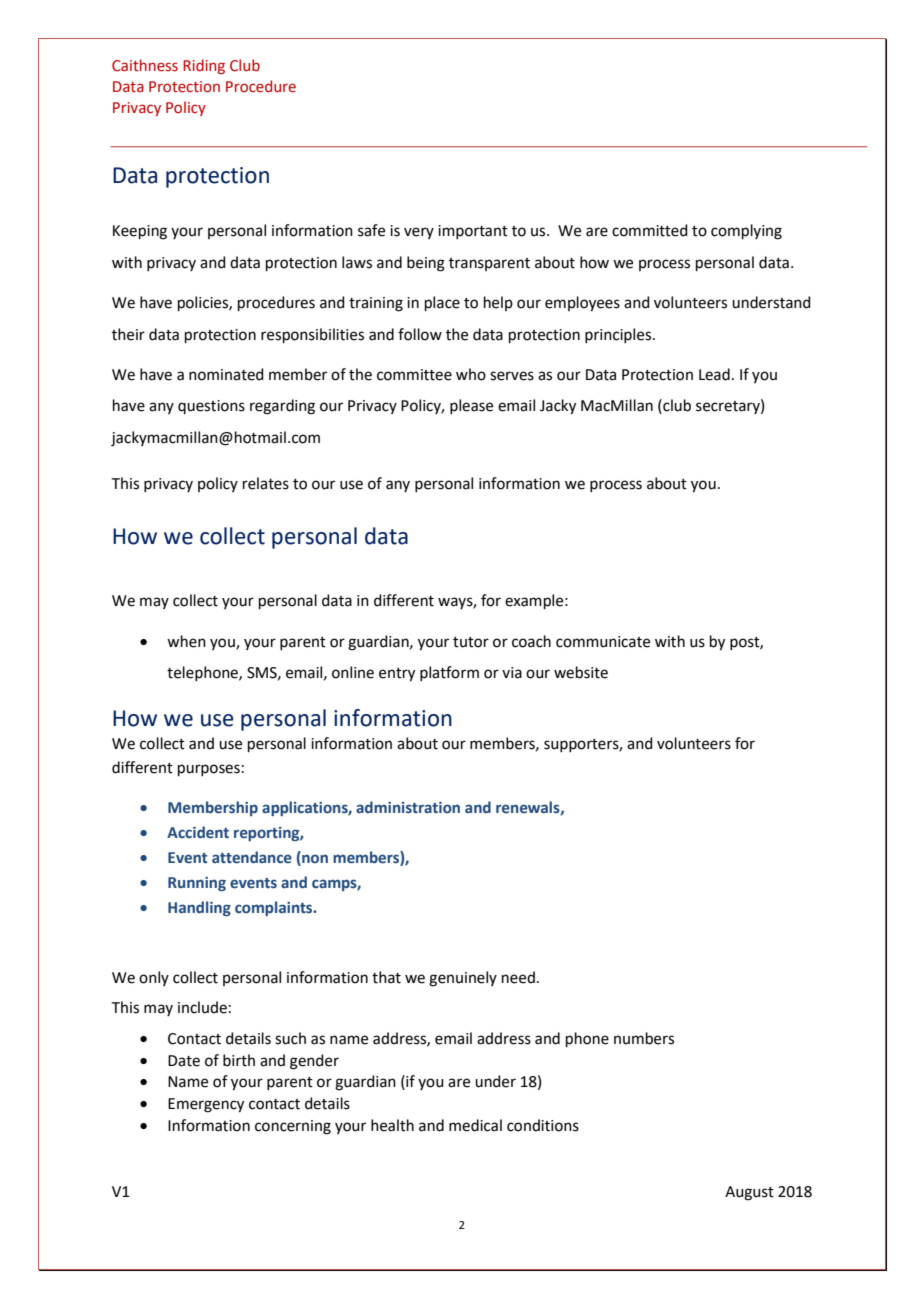 The image size is (924, 1308). Describe the element at coordinates (206, 1105) in the page. I see `Emergency` at that location.
